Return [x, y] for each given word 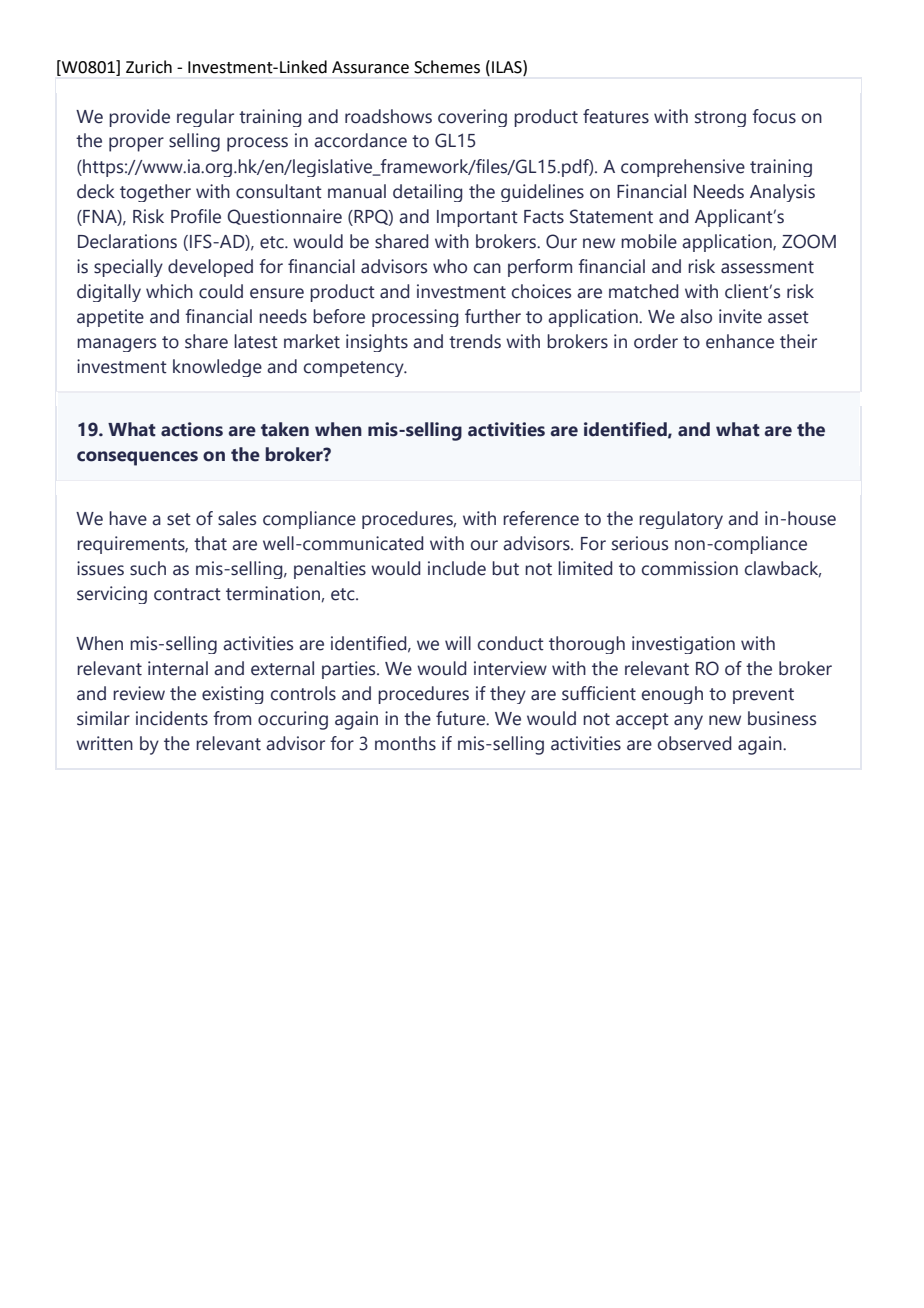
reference [541, 518]
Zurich [149, 67]
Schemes [447, 67]
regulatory [681, 520]
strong [720, 119]
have [128, 518]
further [493, 316]
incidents [172, 718]
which [169, 291]
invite [740, 316]
